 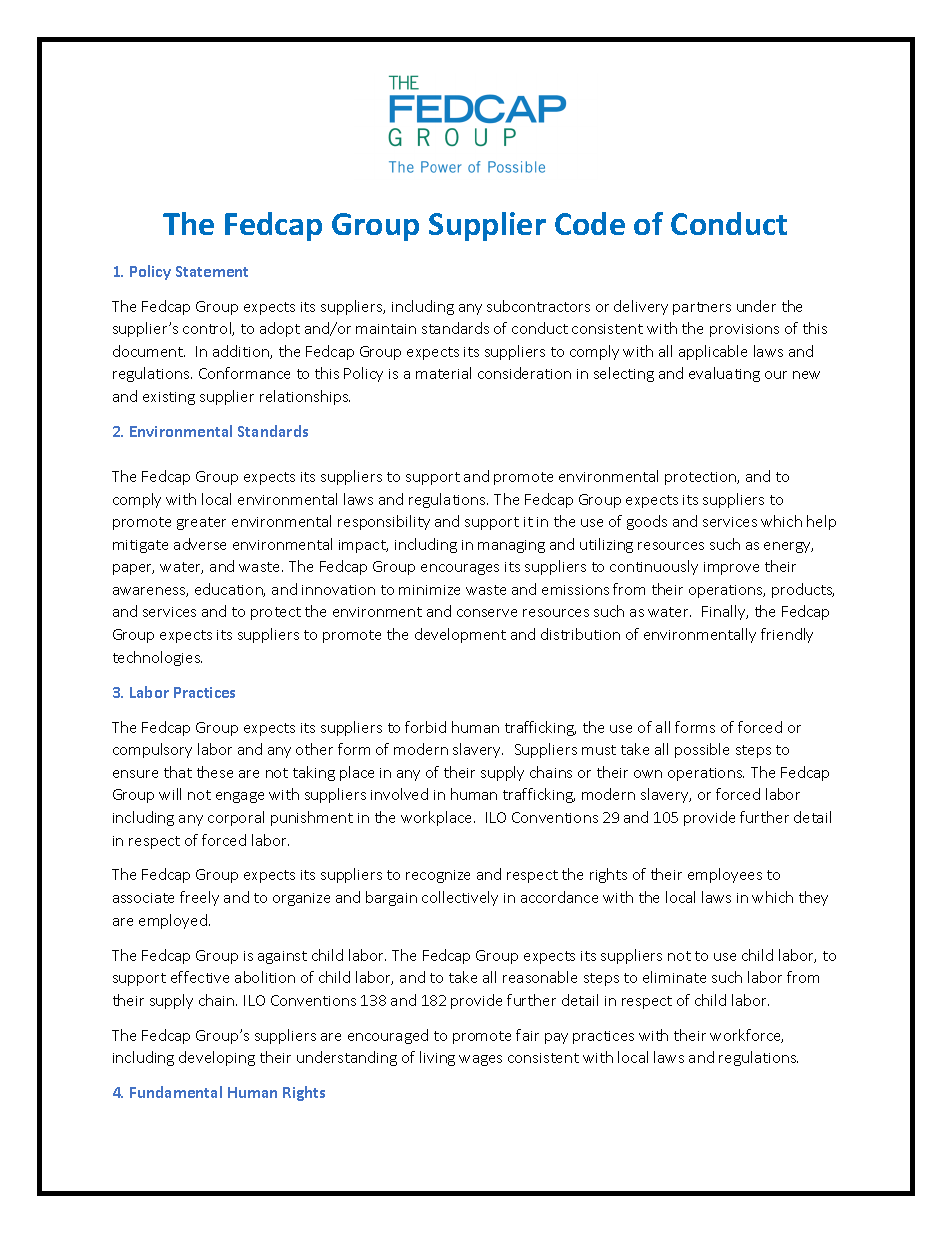 I want to click on development, so click(x=460, y=635).
